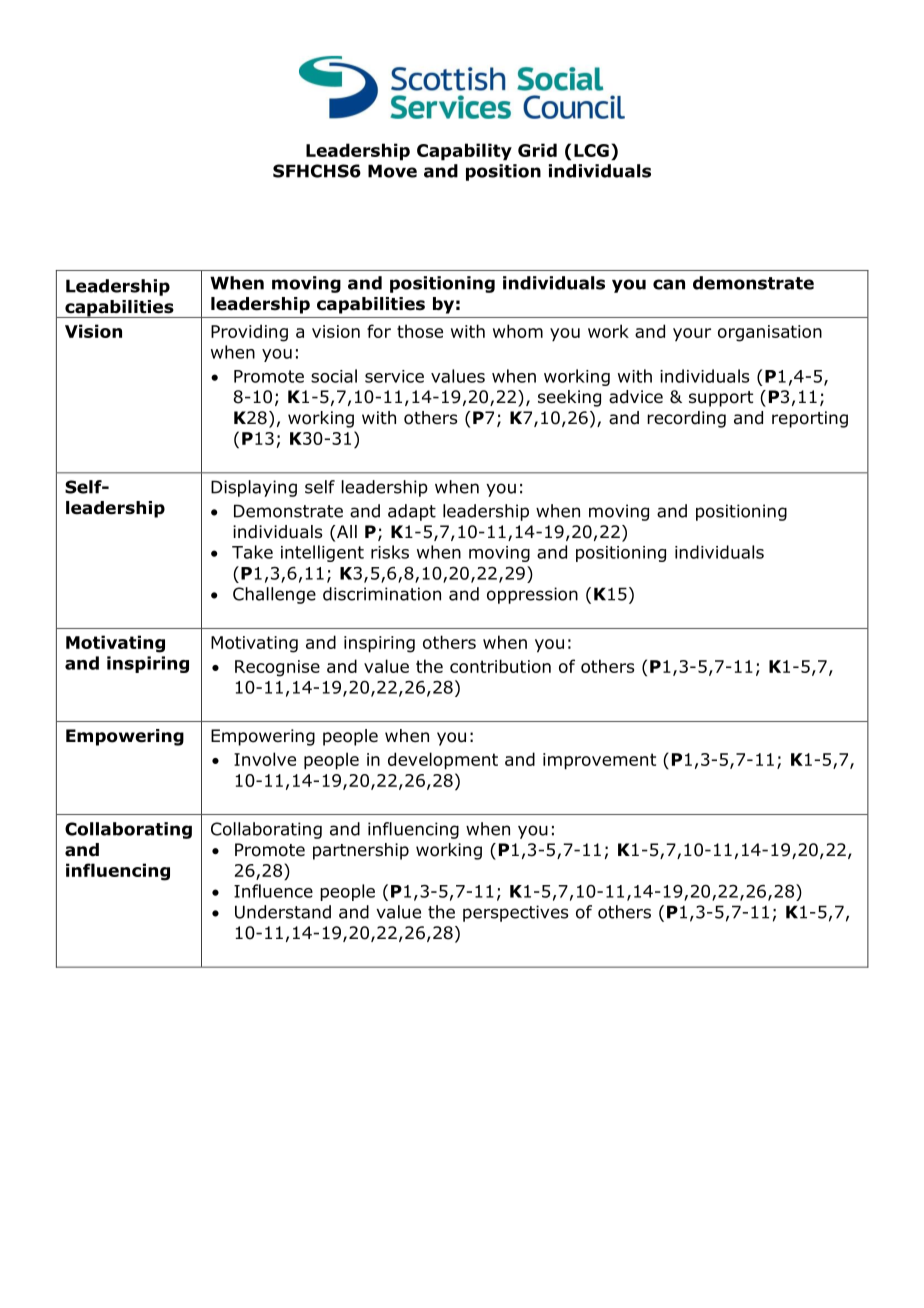  I want to click on Move, so click(392, 171).
